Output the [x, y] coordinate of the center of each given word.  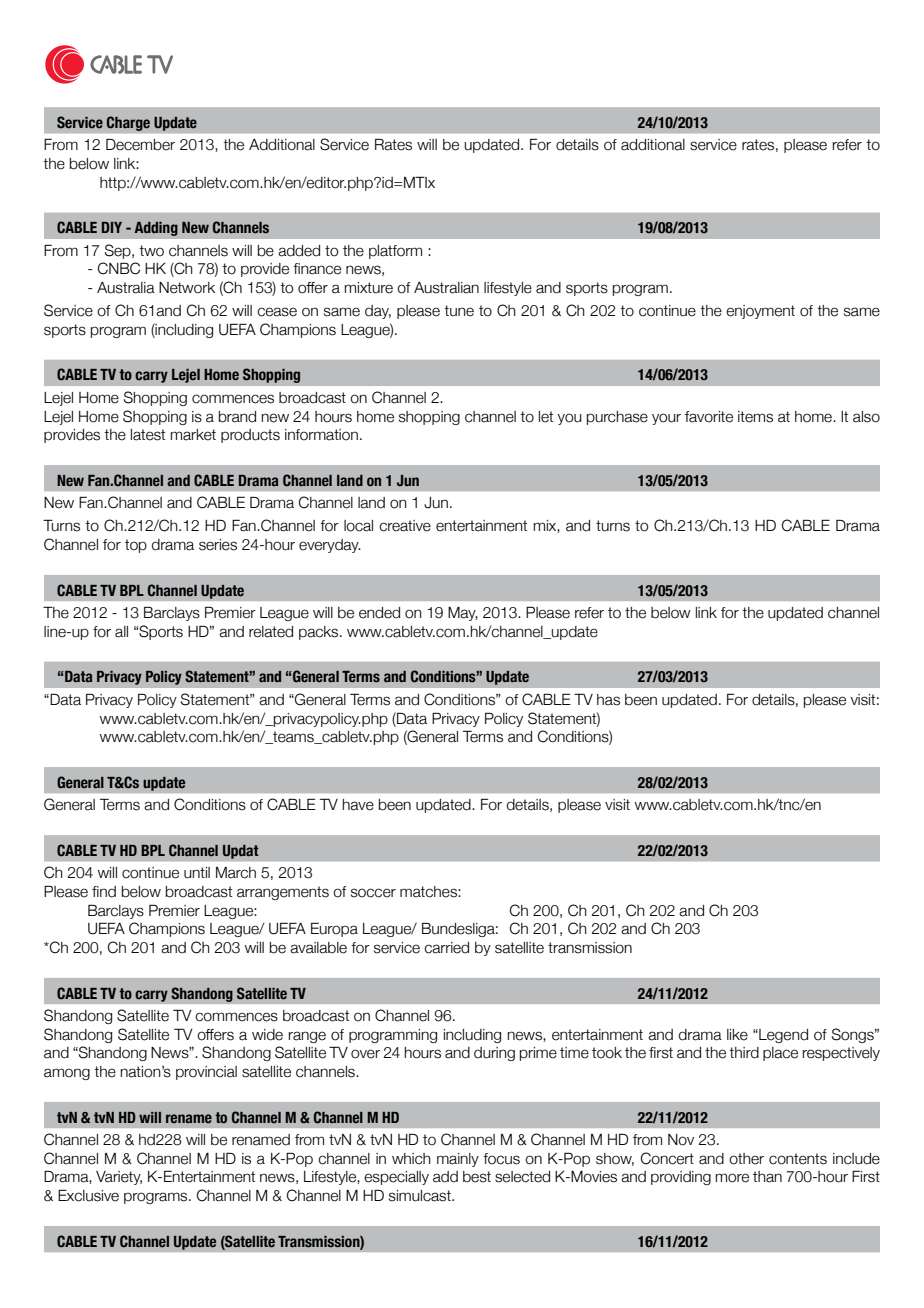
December [140, 144]
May [463, 614]
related [271, 632]
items [755, 417]
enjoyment [760, 312]
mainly [458, 1160]
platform [395, 252]
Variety [119, 1178]
